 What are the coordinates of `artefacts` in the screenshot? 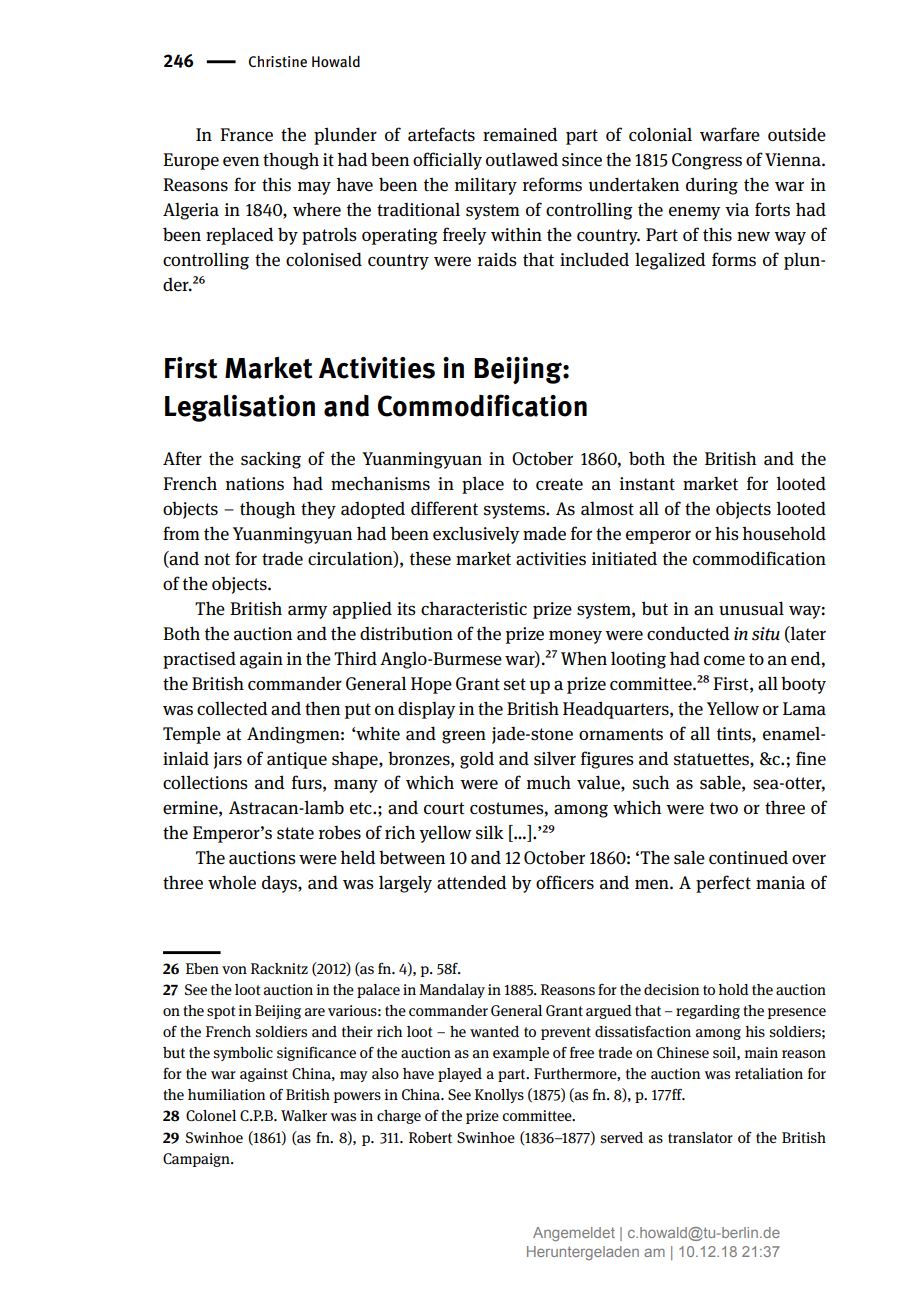 It's located at (441, 134).
